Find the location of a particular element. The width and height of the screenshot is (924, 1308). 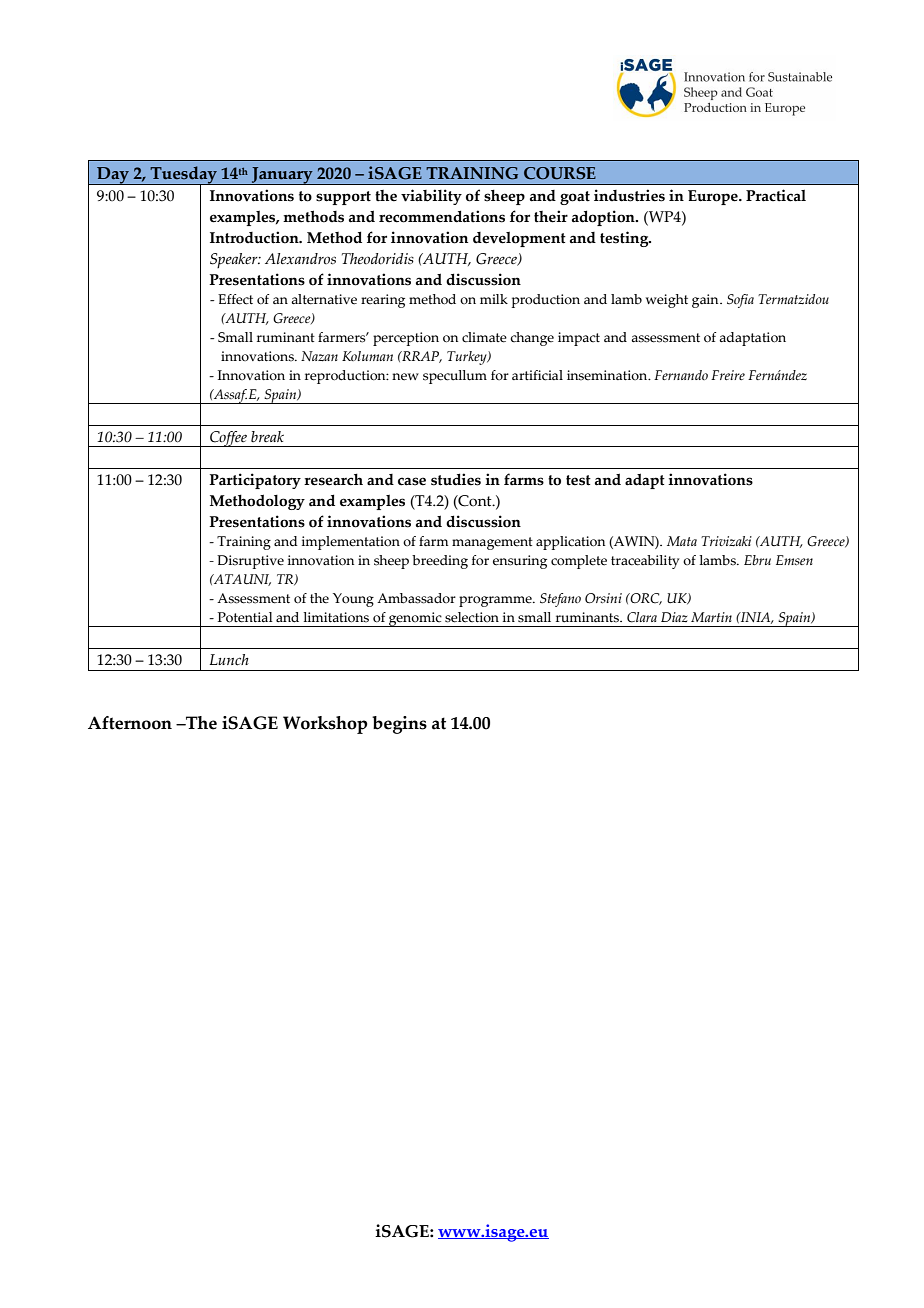

viability is located at coordinates (431, 197).
